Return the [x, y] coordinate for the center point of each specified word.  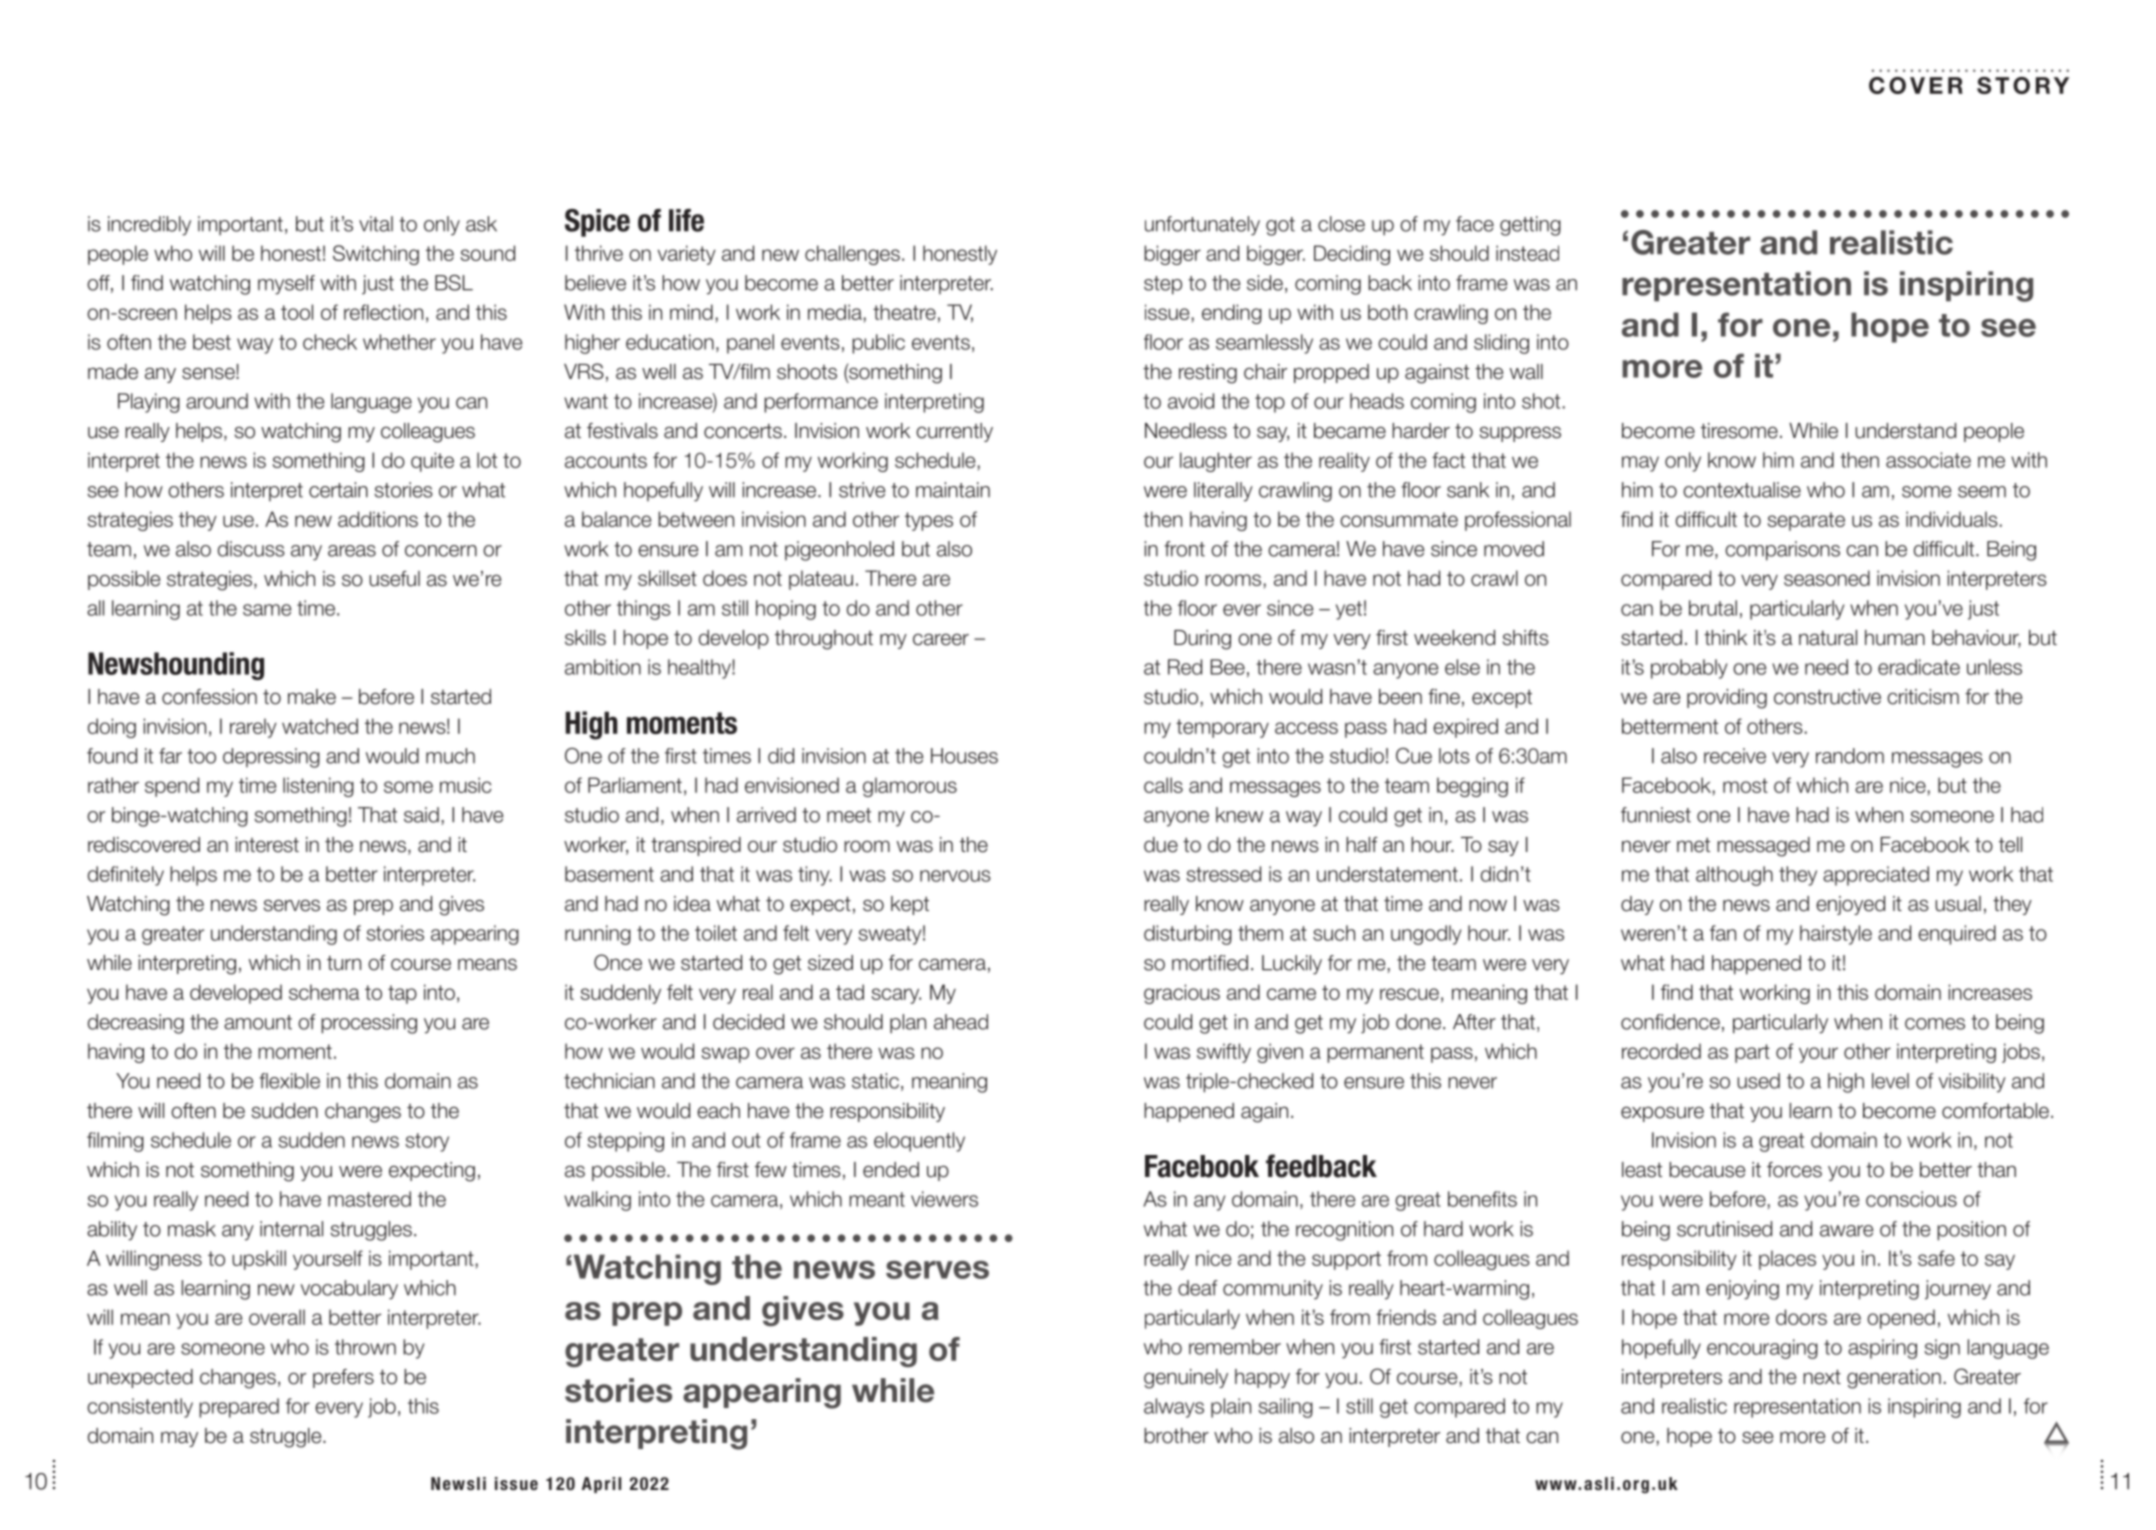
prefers [343, 1378]
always [1174, 1408]
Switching [376, 255]
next [1822, 1377]
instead [1527, 253]
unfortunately [1202, 226]
